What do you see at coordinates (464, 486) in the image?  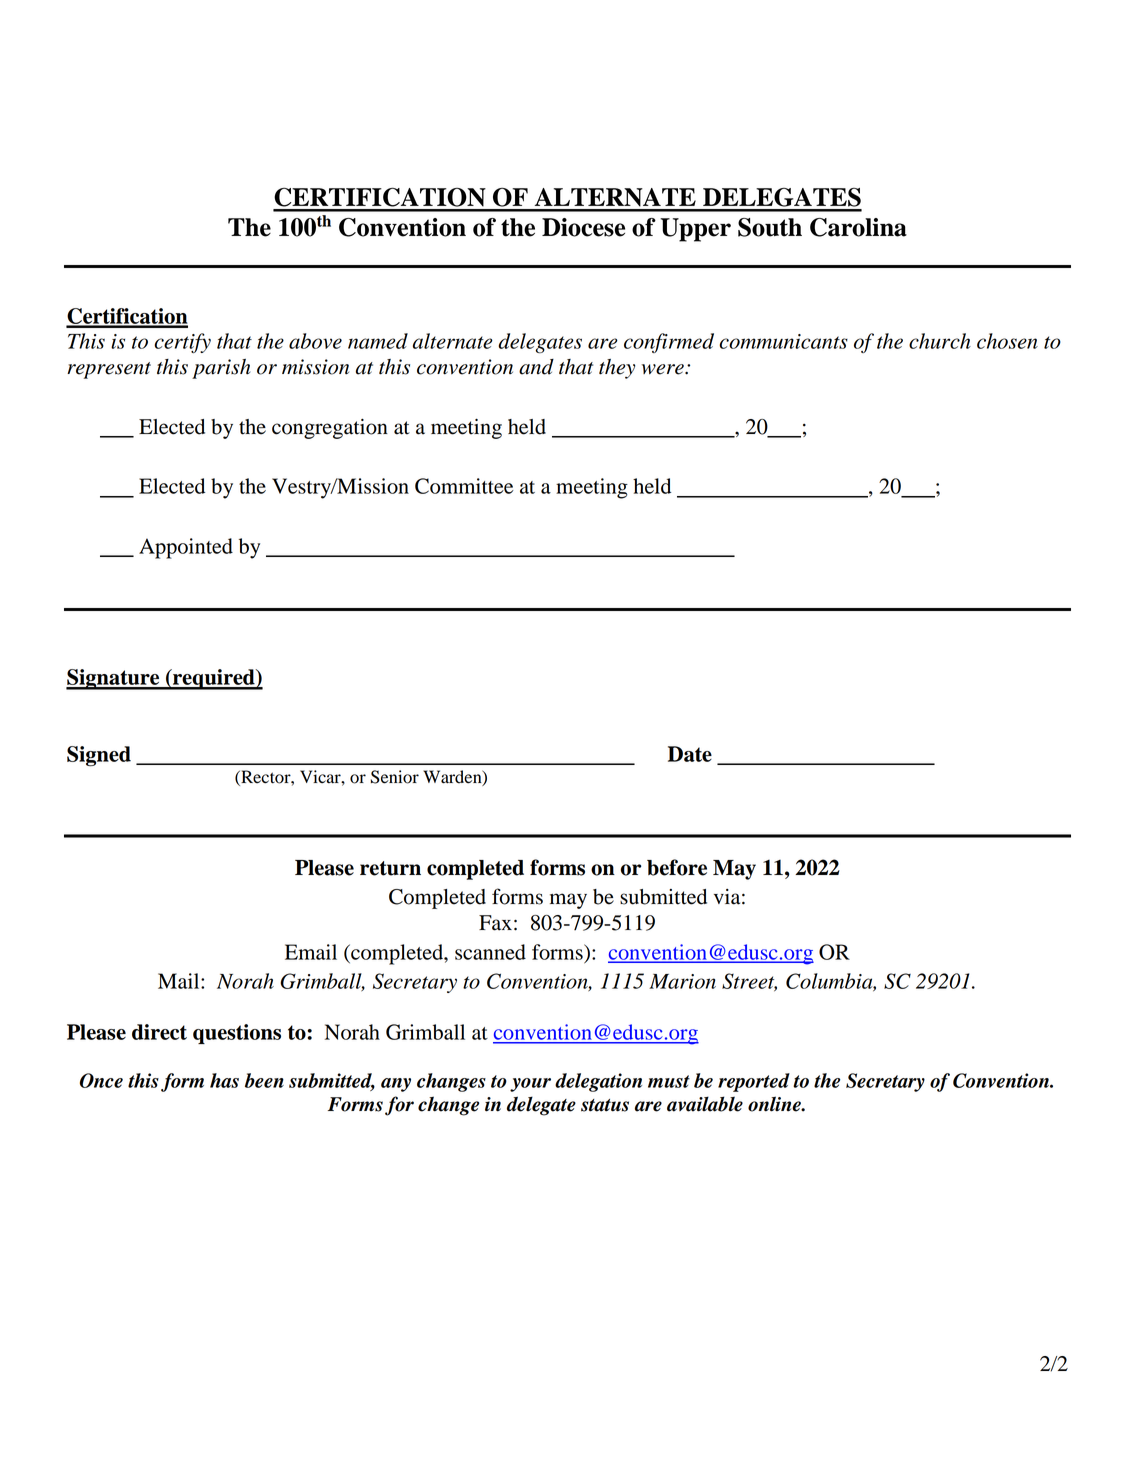 I see `Committee` at bounding box center [464, 486].
